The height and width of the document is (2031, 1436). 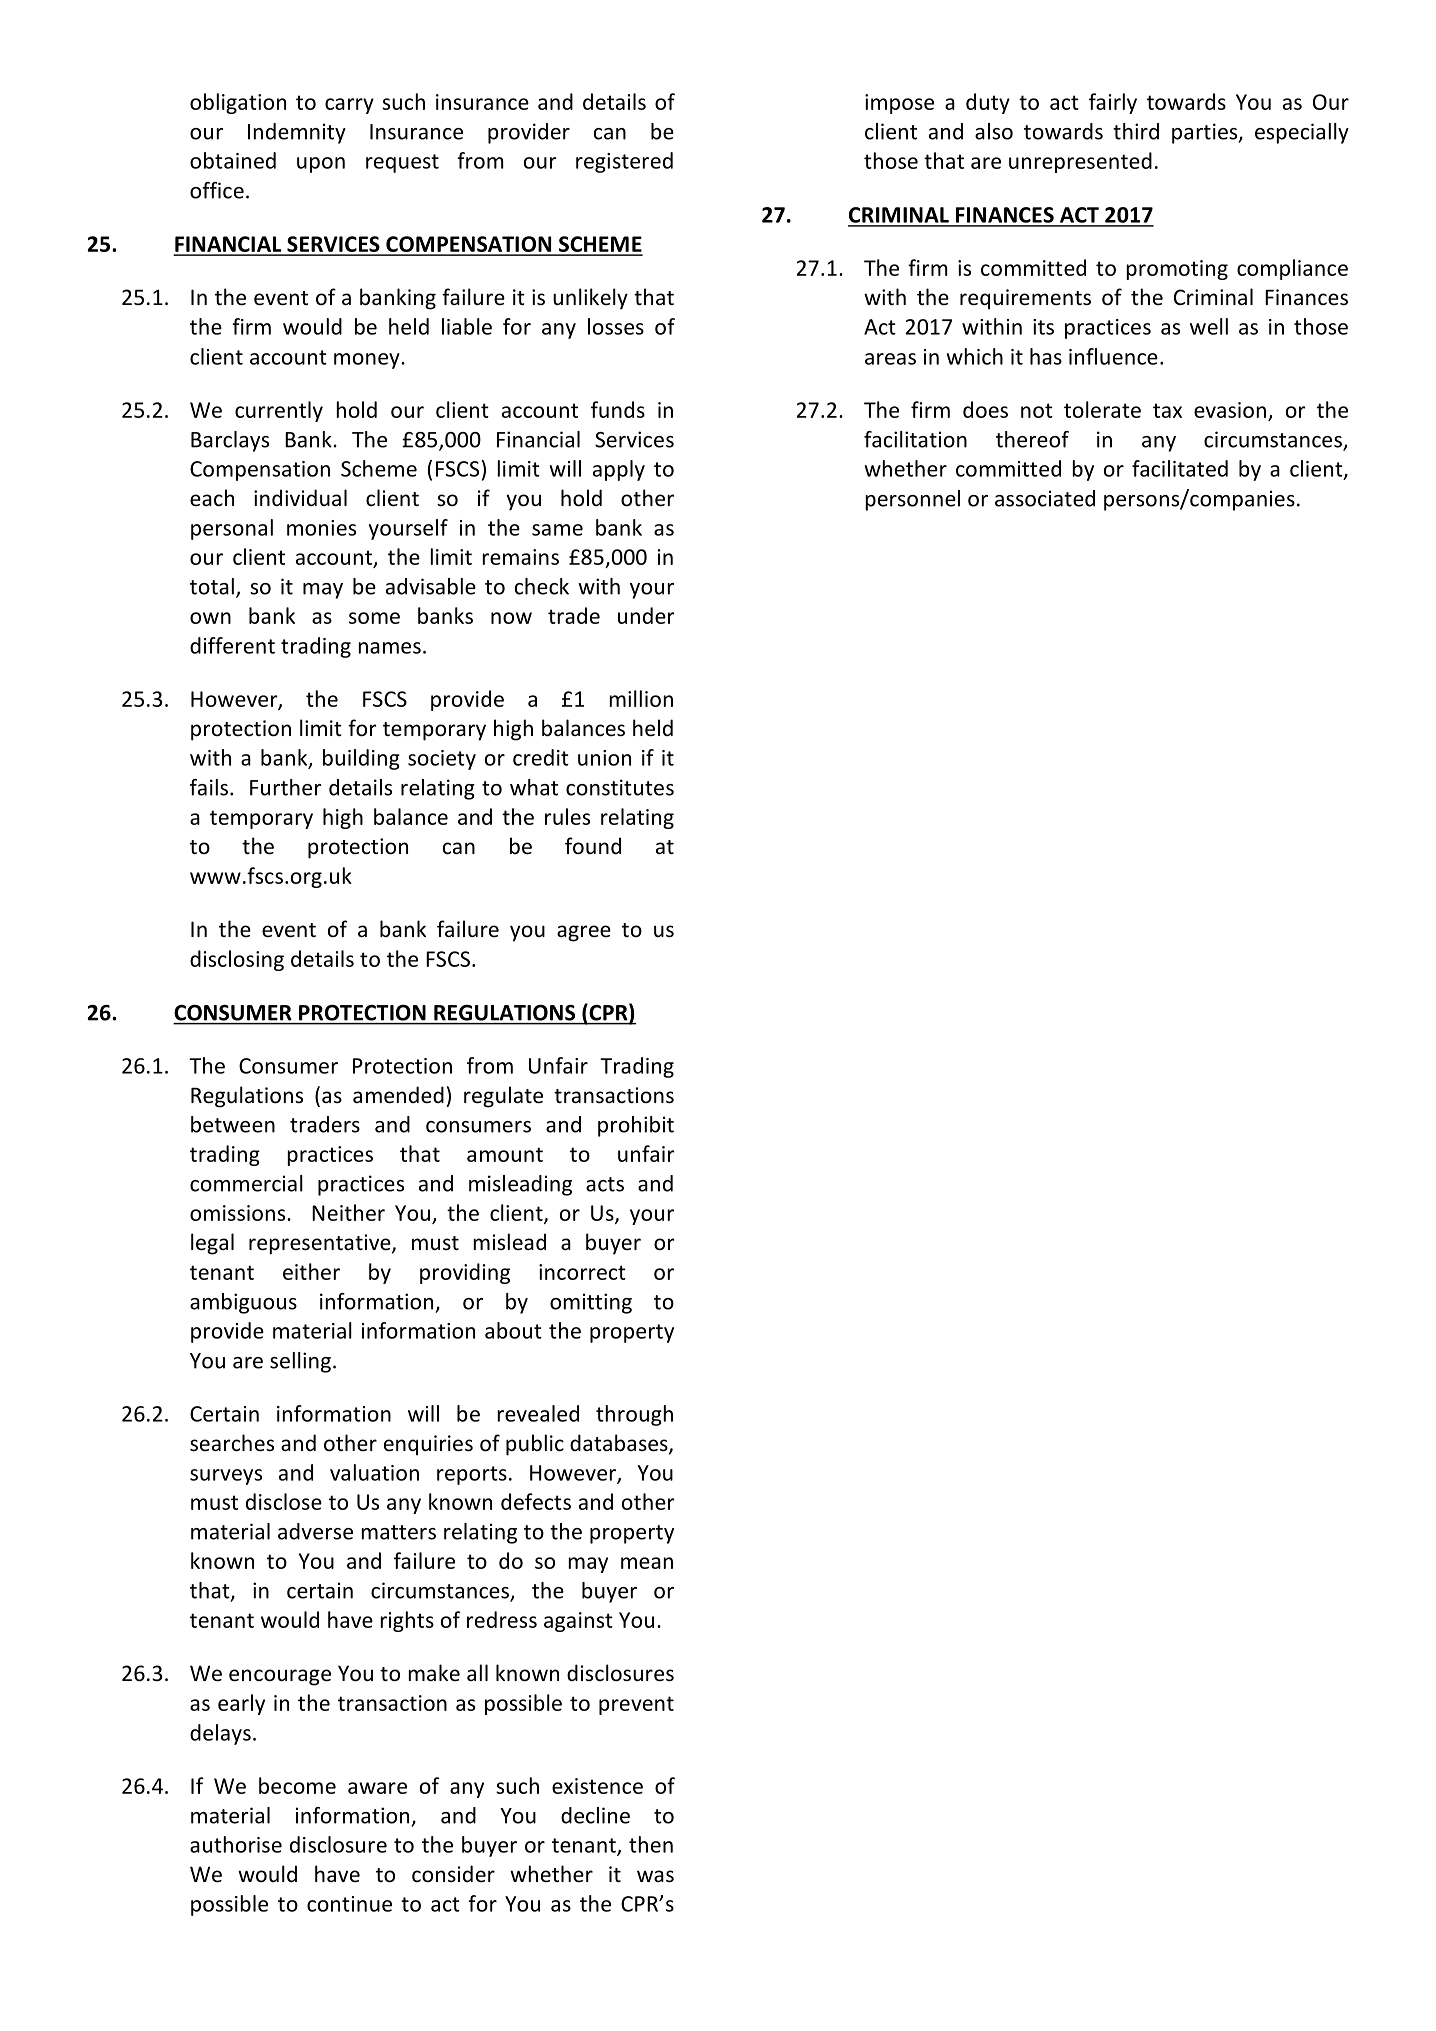 I want to click on parties, so click(x=1206, y=133).
